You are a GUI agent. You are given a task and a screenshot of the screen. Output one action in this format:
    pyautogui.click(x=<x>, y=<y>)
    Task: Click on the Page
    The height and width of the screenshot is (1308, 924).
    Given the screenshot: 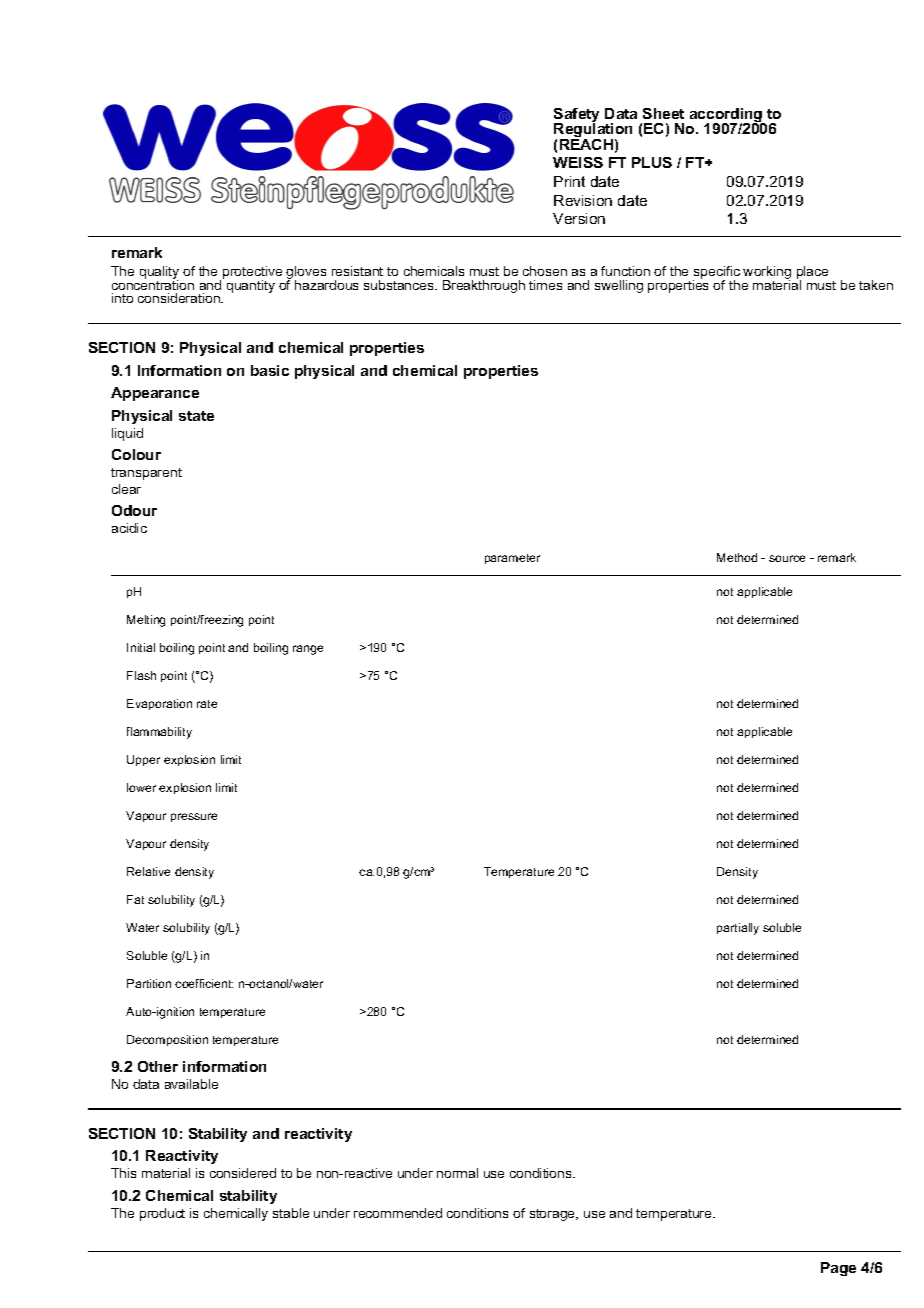 What is the action you would take?
    pyautogui.click(x=838, y=1269)
